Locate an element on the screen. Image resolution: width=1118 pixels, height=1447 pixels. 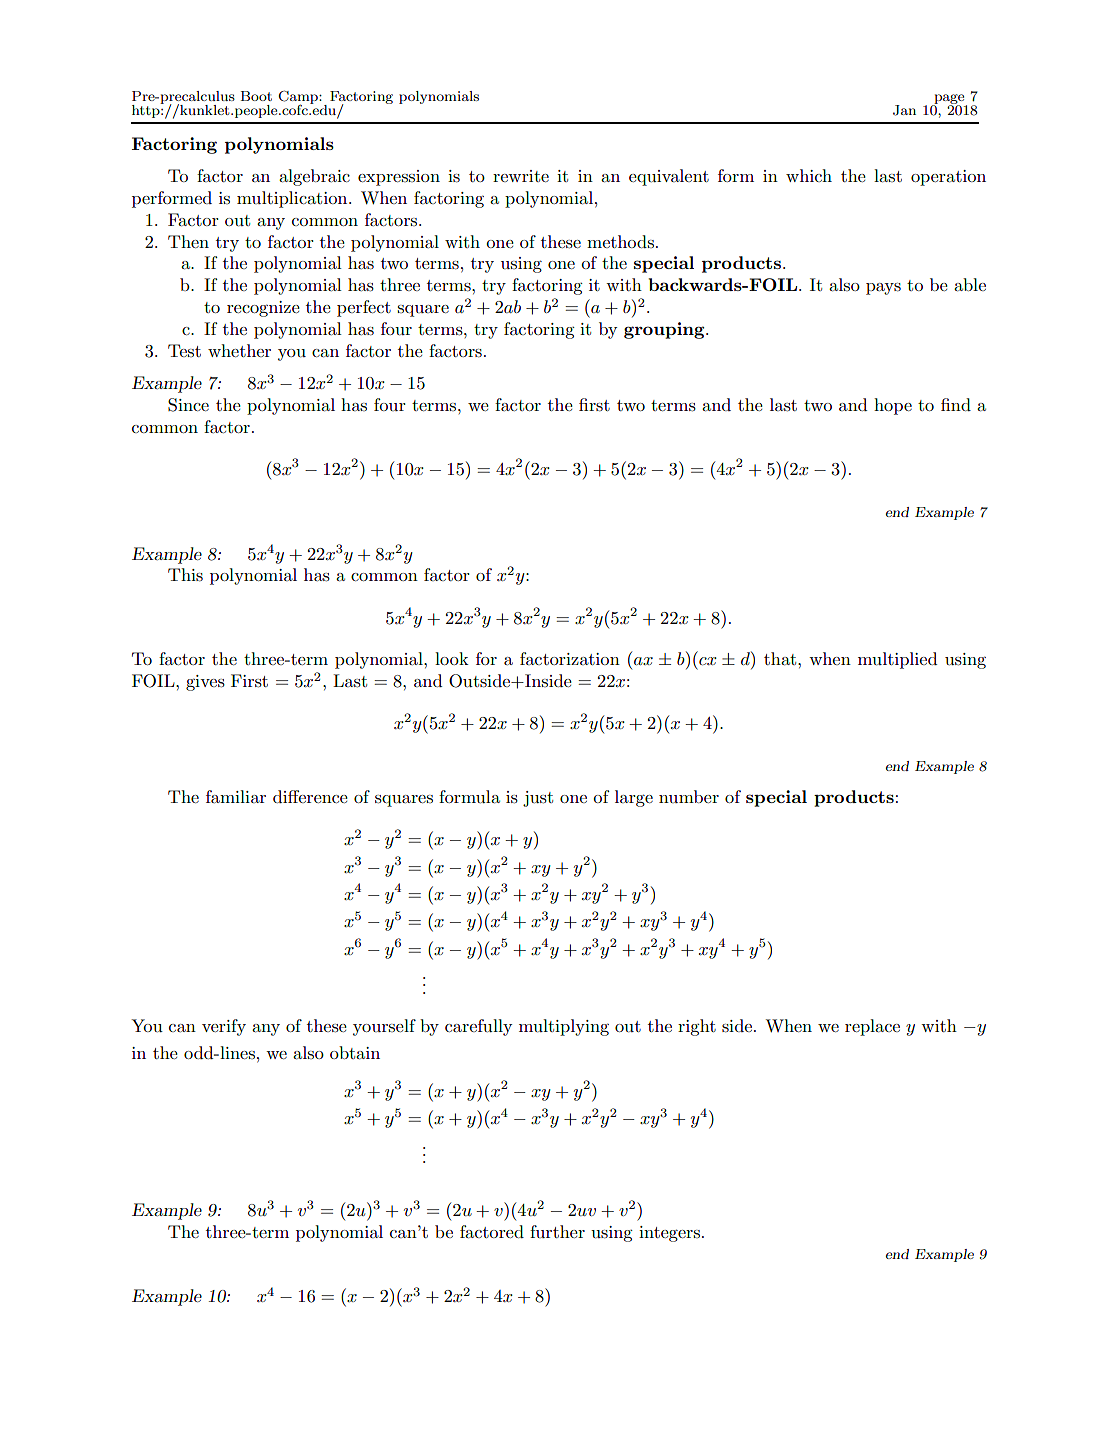
look is located at coordinates (452, 658).
